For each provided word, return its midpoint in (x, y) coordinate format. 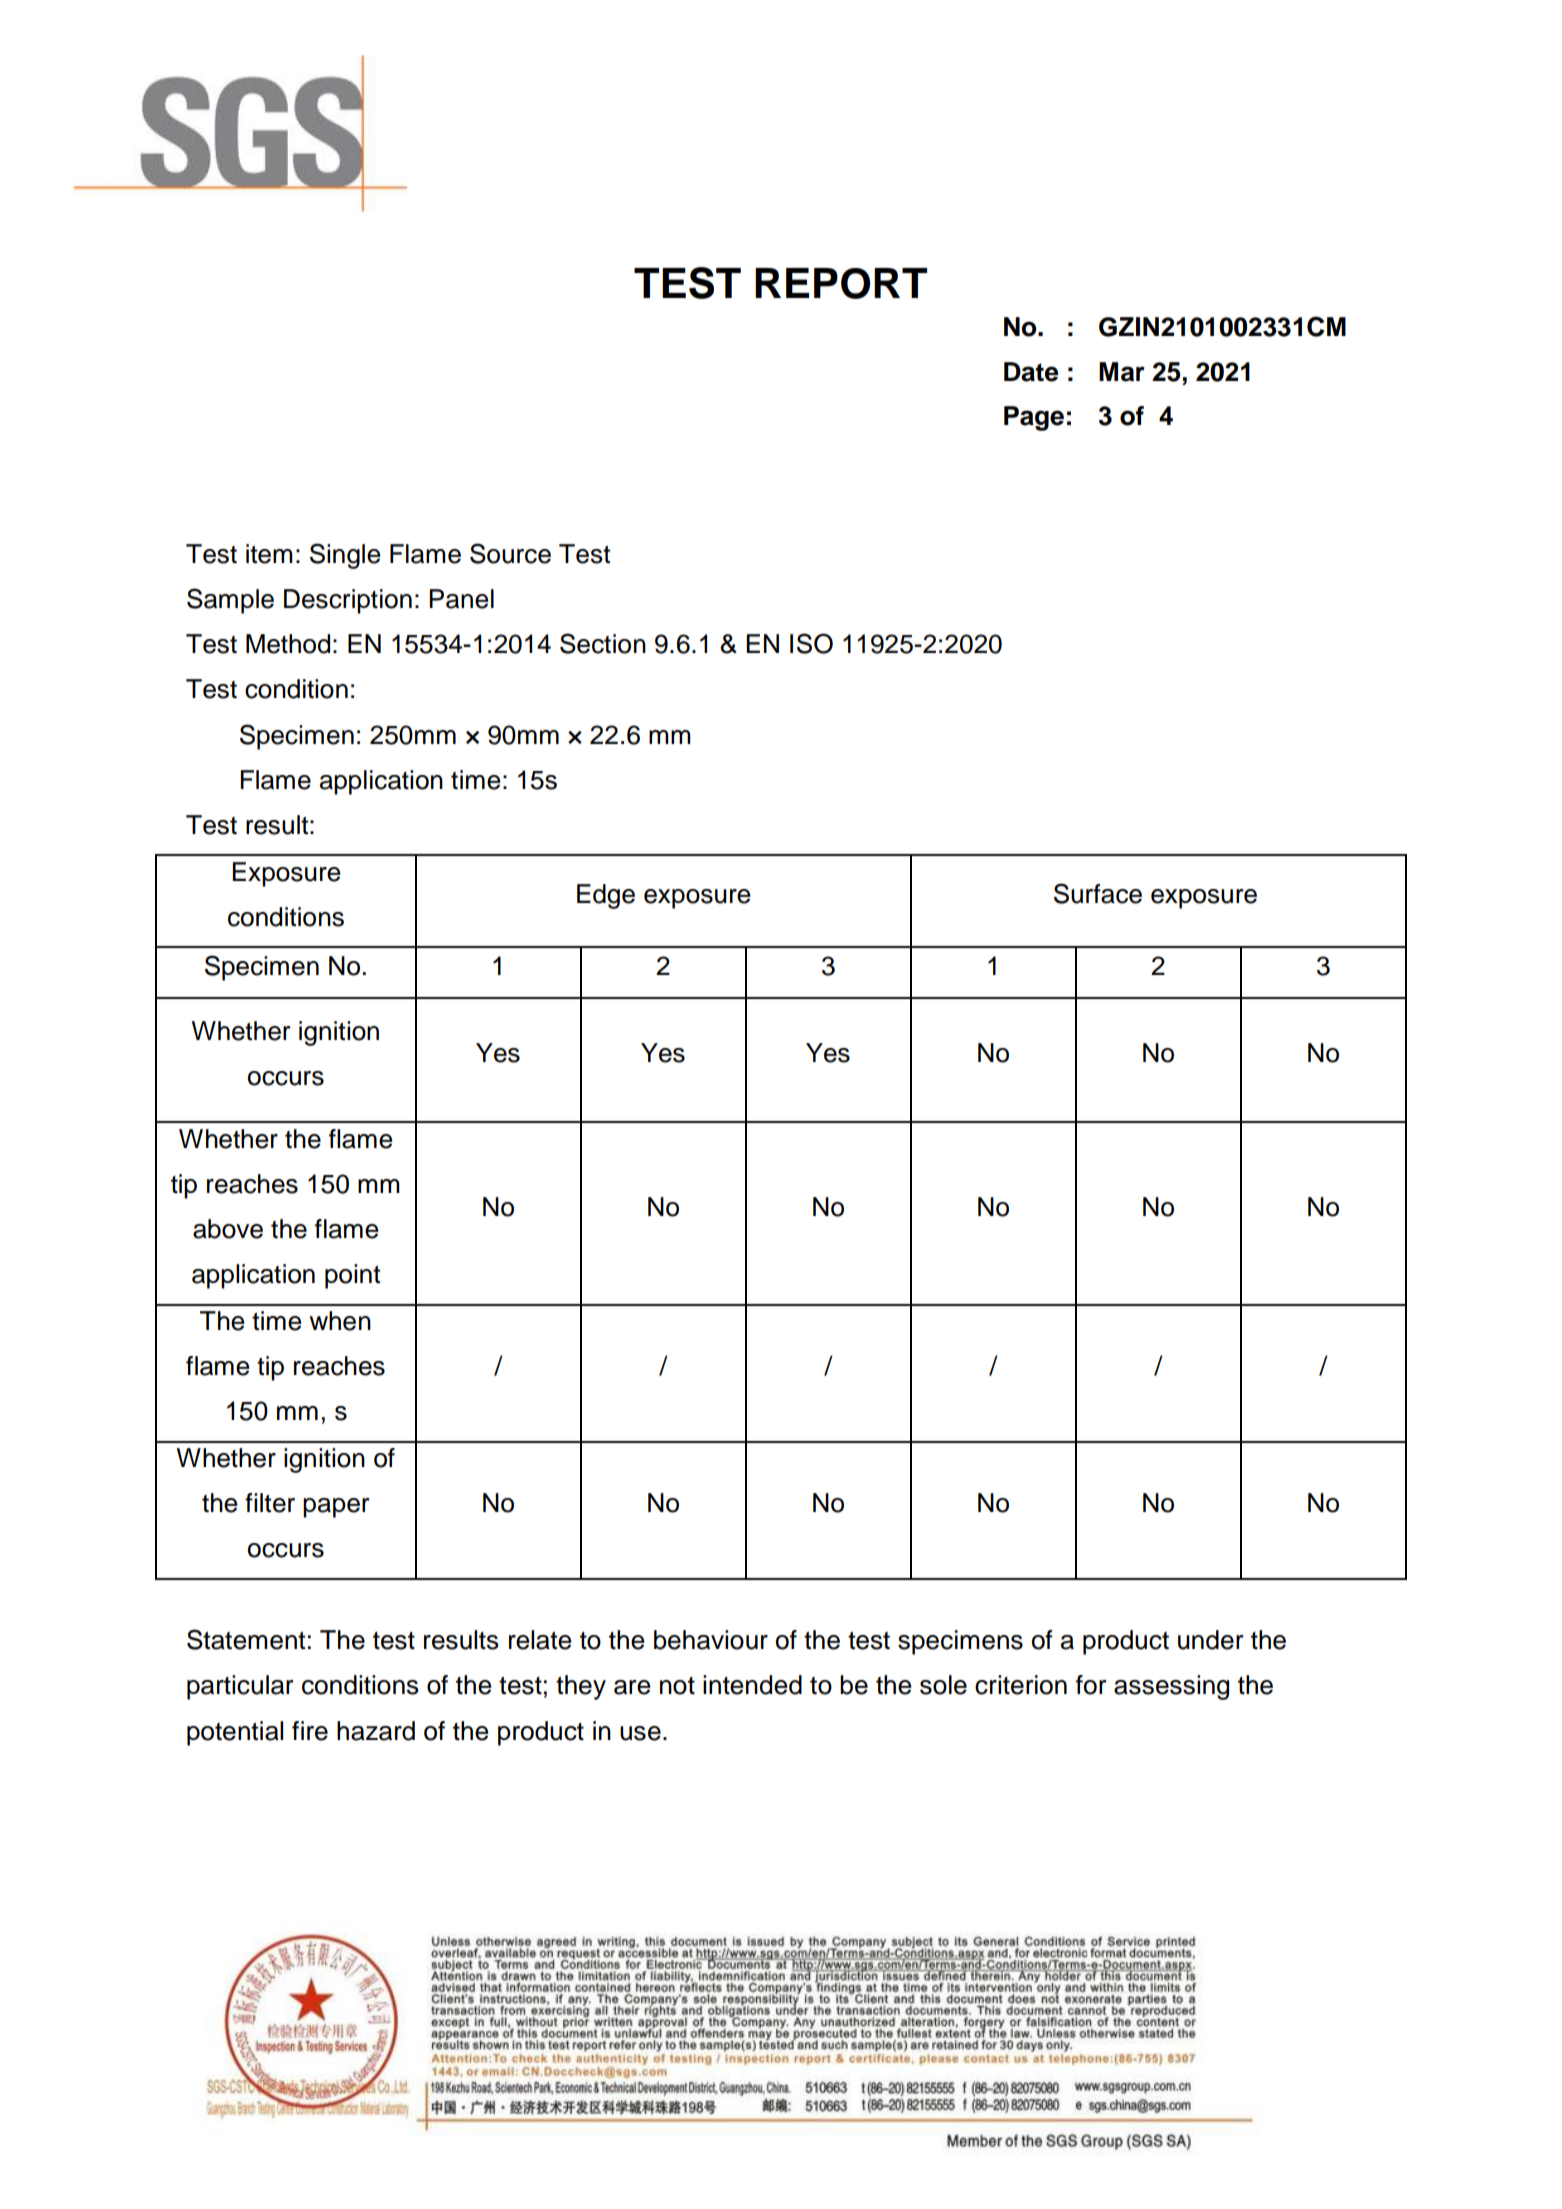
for (1091, 1685)
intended (752, 1685)
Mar (1122, 372)
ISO (811, 643)
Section (603, 643)
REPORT (841, 283)
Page (1034, 418)
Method (288, 644)
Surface (1098, 893)
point (352, 1276)
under (1211, 1640)
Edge (606, 896)
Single (345, 556)
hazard (376, 1731)
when (340, 1321)
